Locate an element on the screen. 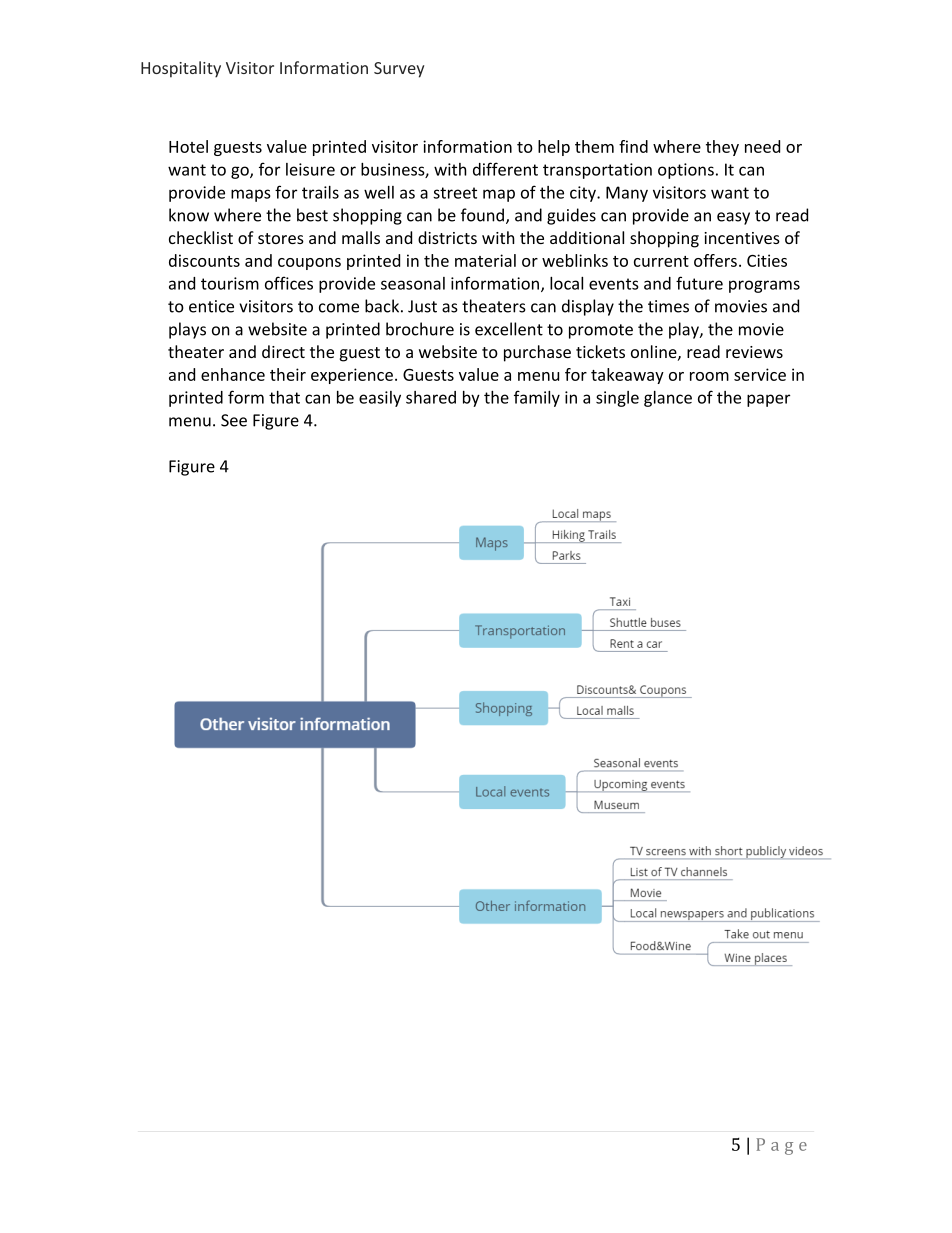  easily is located at coordinates (380, 399).
